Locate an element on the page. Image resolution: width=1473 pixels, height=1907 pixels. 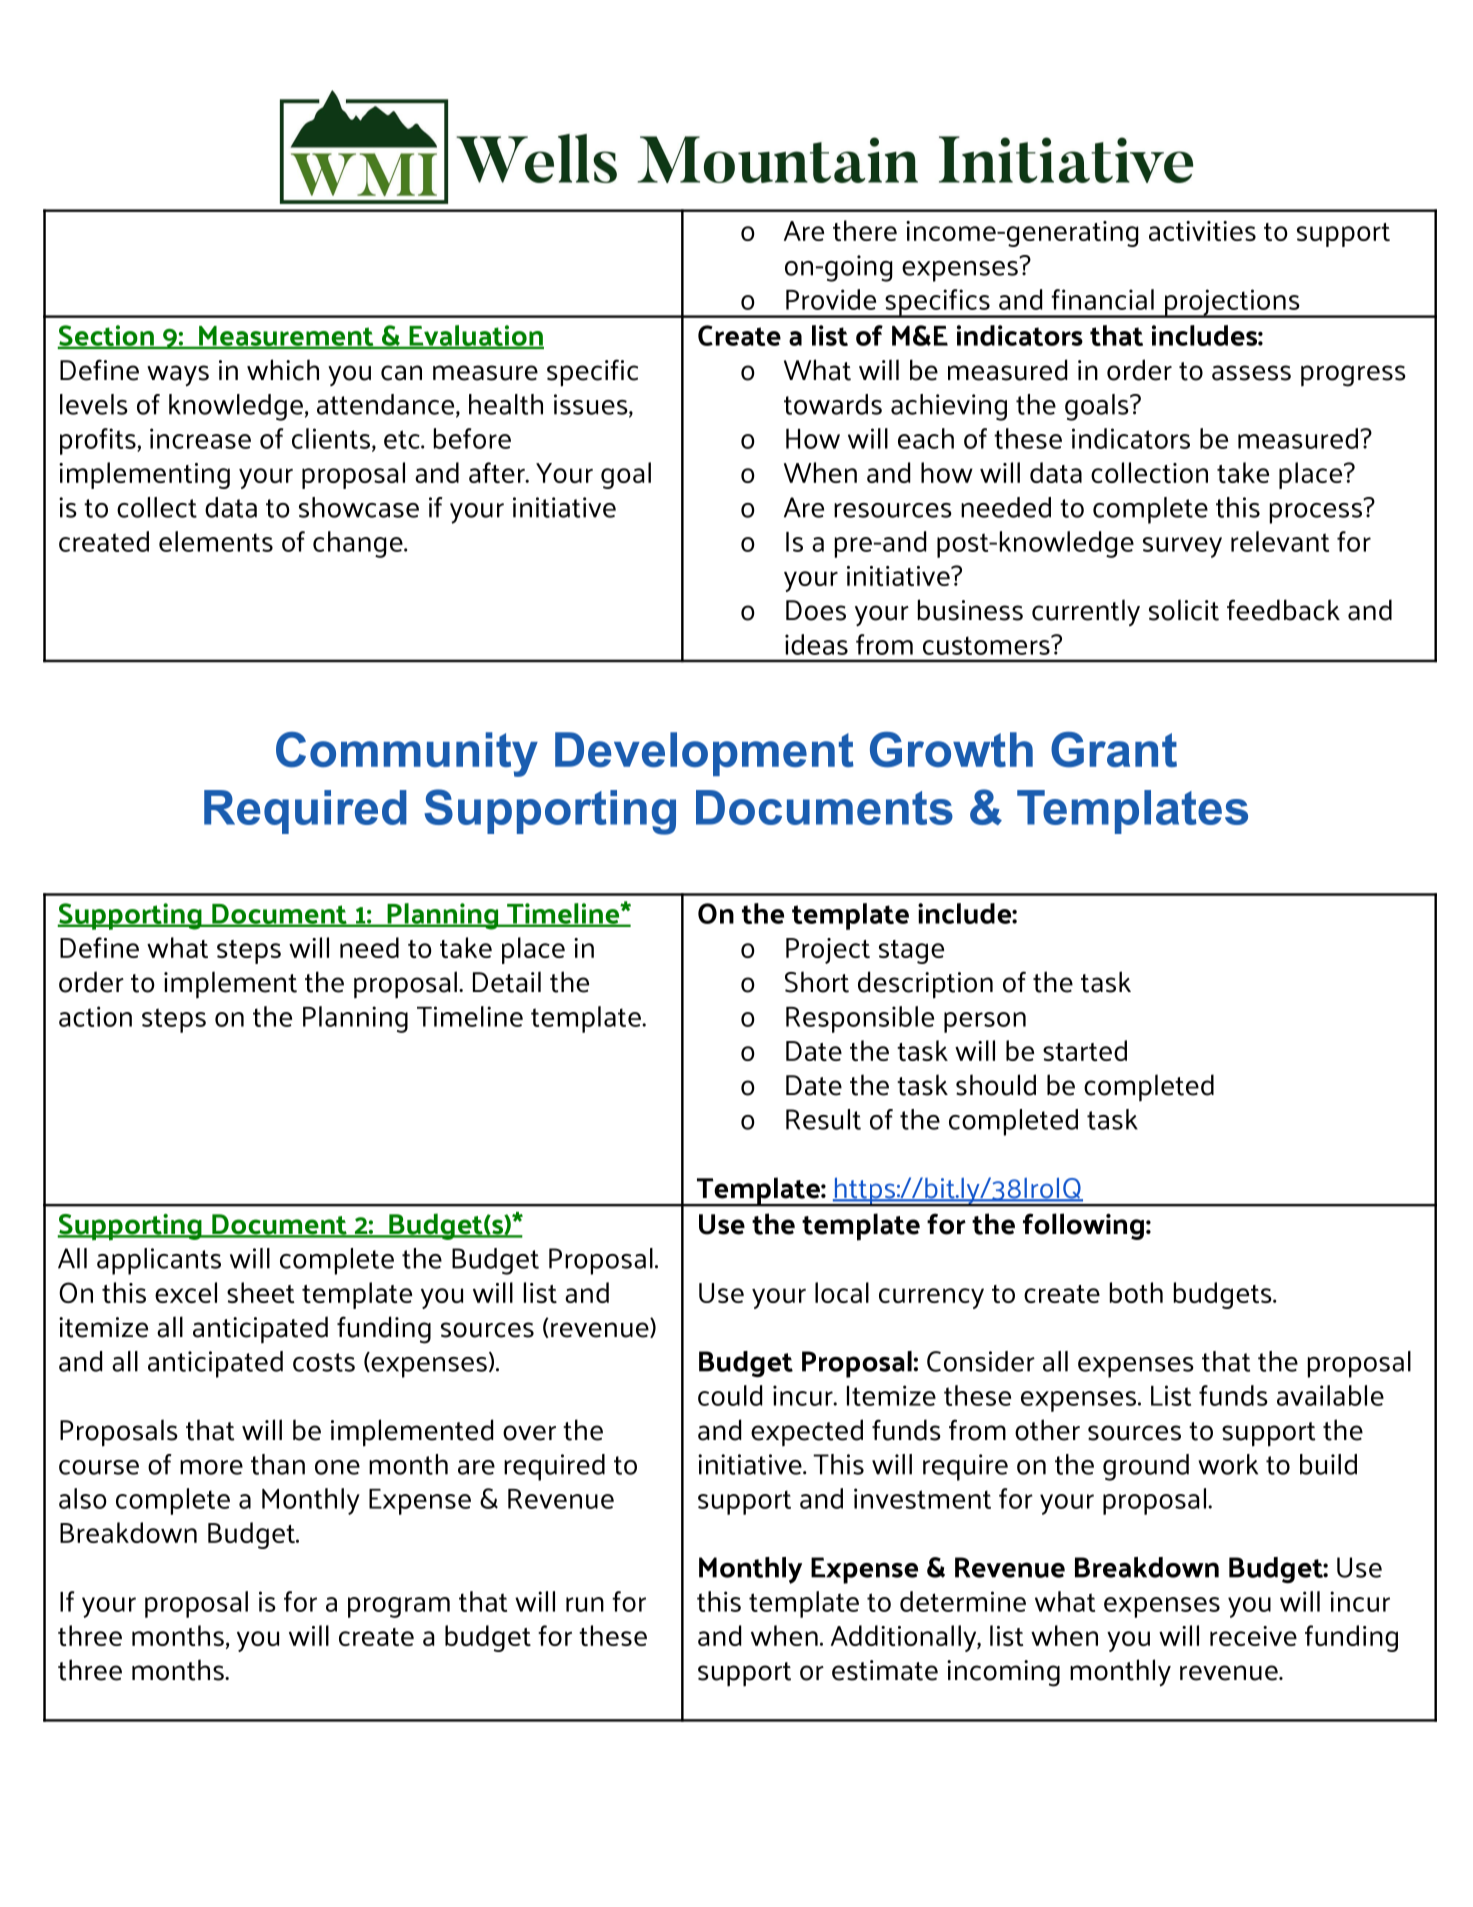
started is located at coordinates (1085, 1050).
